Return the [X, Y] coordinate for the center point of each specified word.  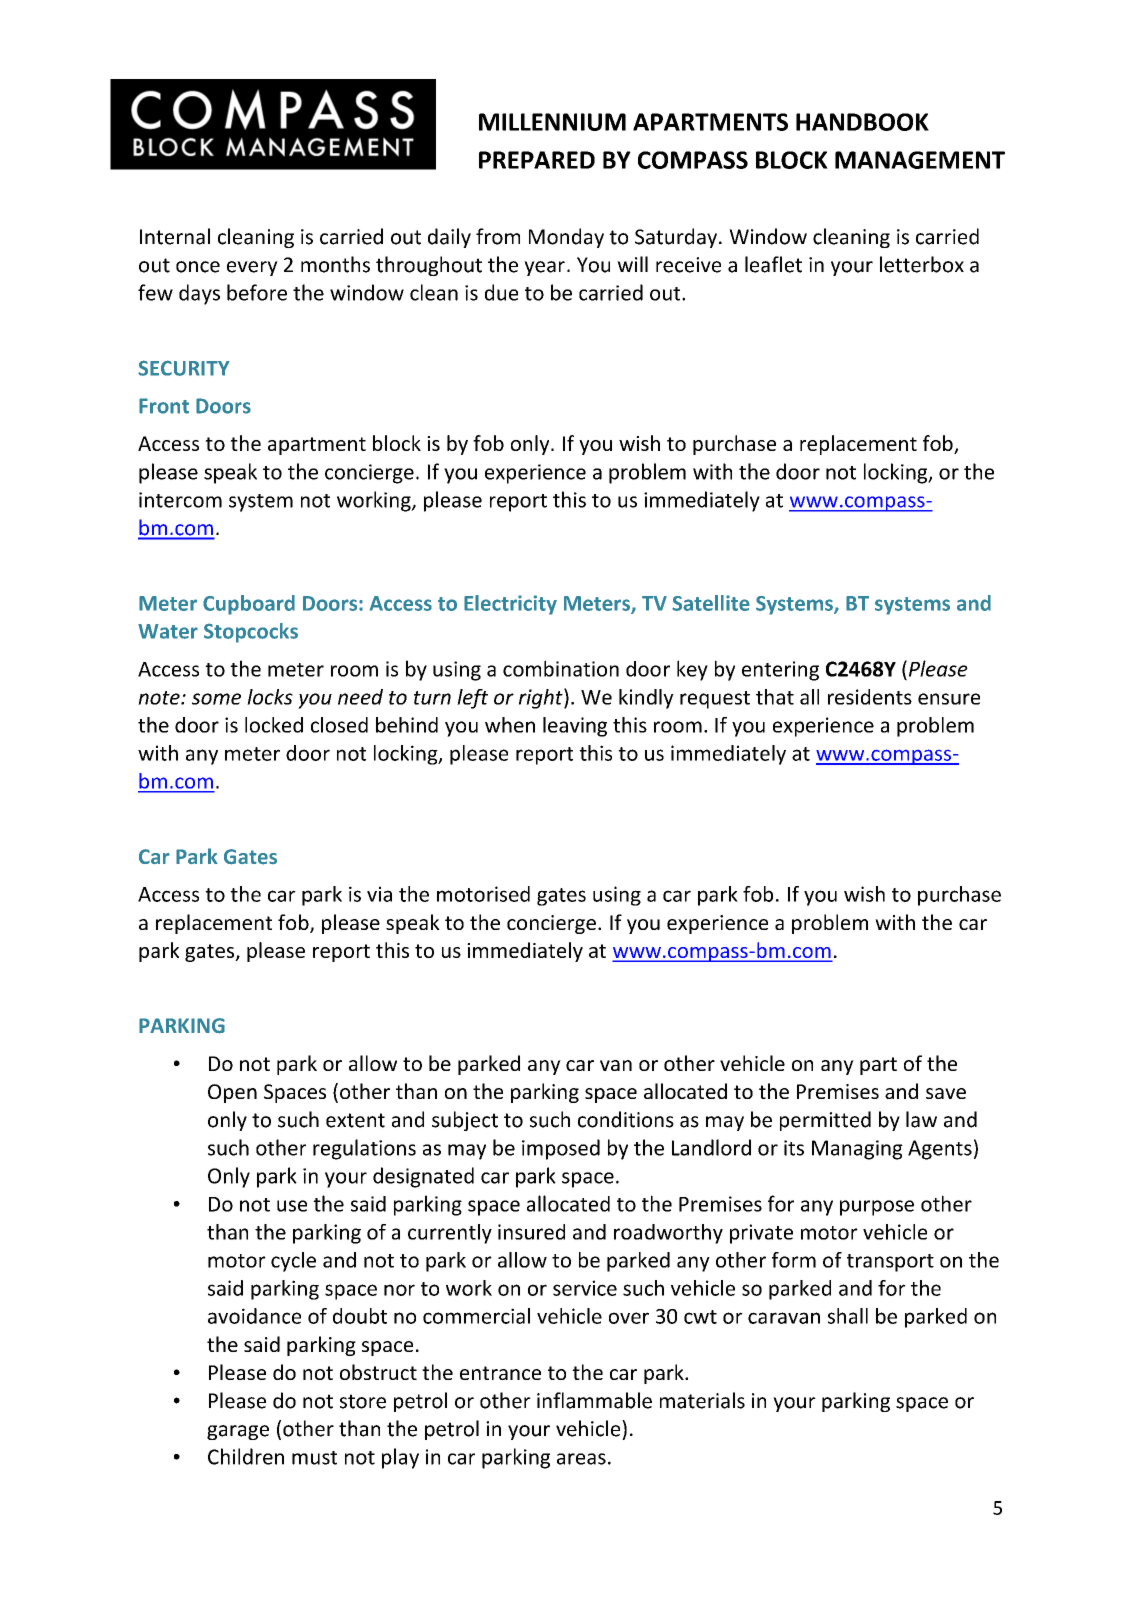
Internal [175, 236]
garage [238, 1432]
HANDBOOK [862, 122]
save [946, 1093]
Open [232, 1093]
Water [168, 631]
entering [780, 671]
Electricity [510, 605]
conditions [626, 1119]
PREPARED [537, 160]
